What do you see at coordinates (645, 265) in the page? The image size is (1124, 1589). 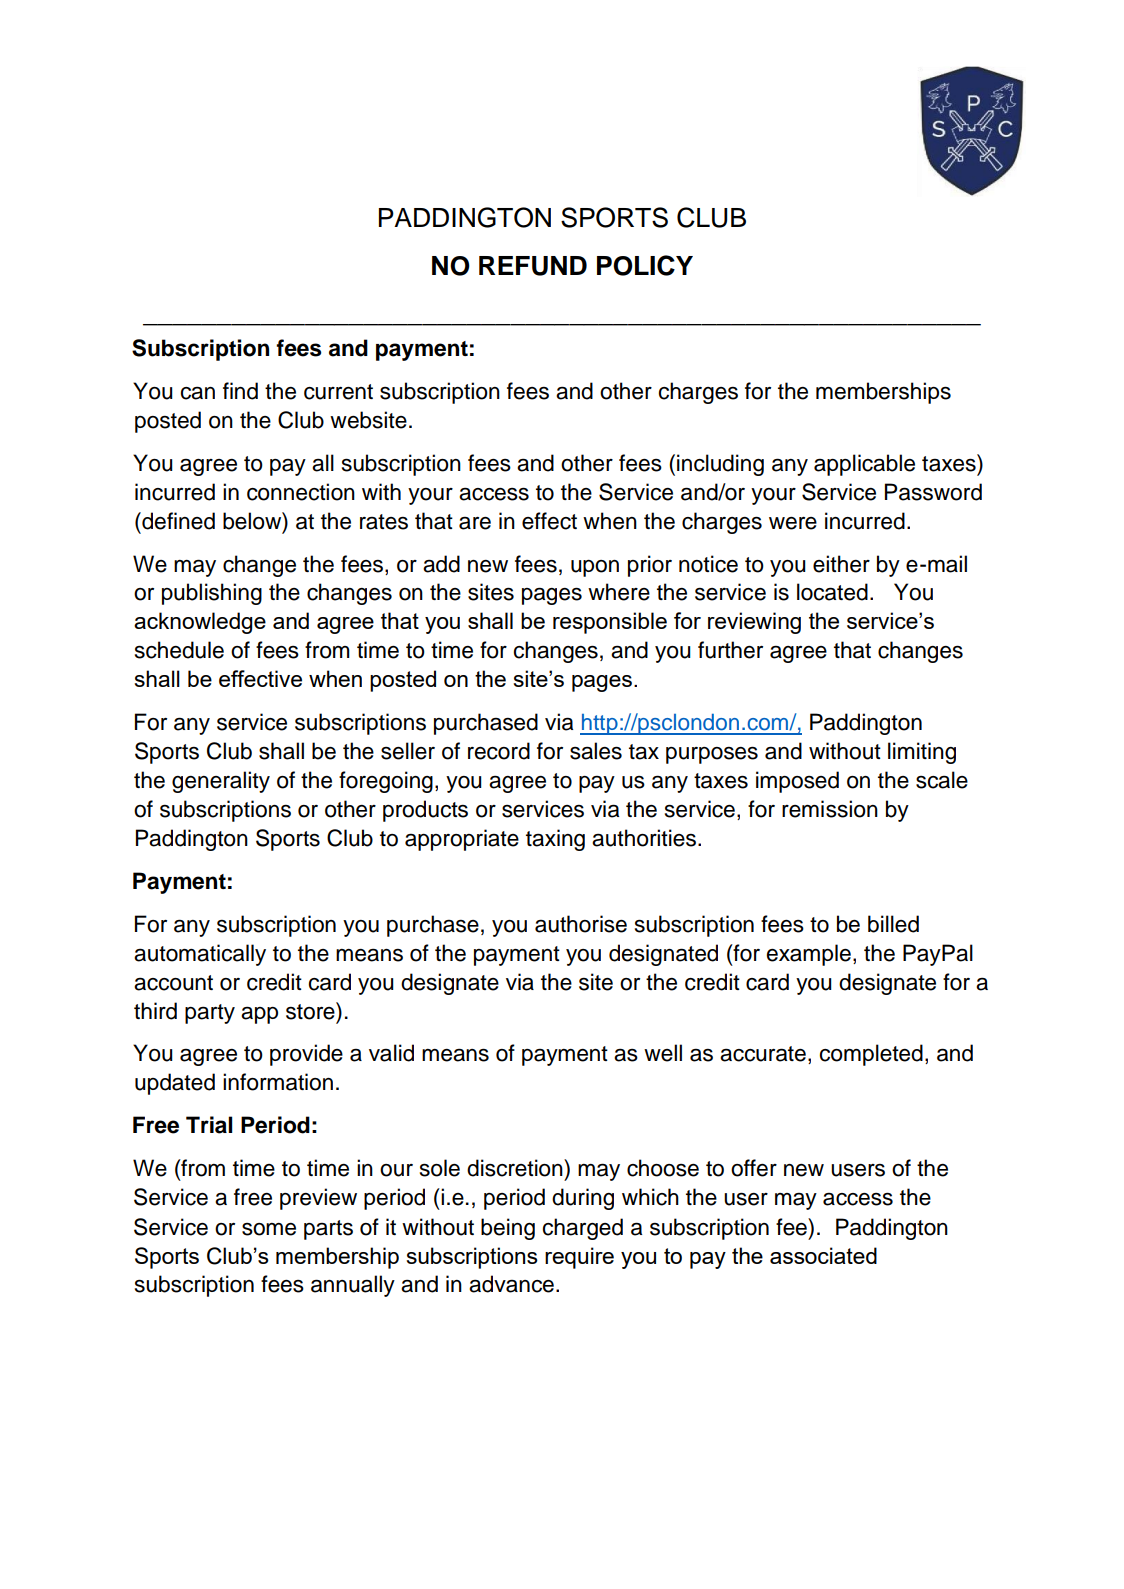 I see `POLICY` at bounding box center [645, 265].
